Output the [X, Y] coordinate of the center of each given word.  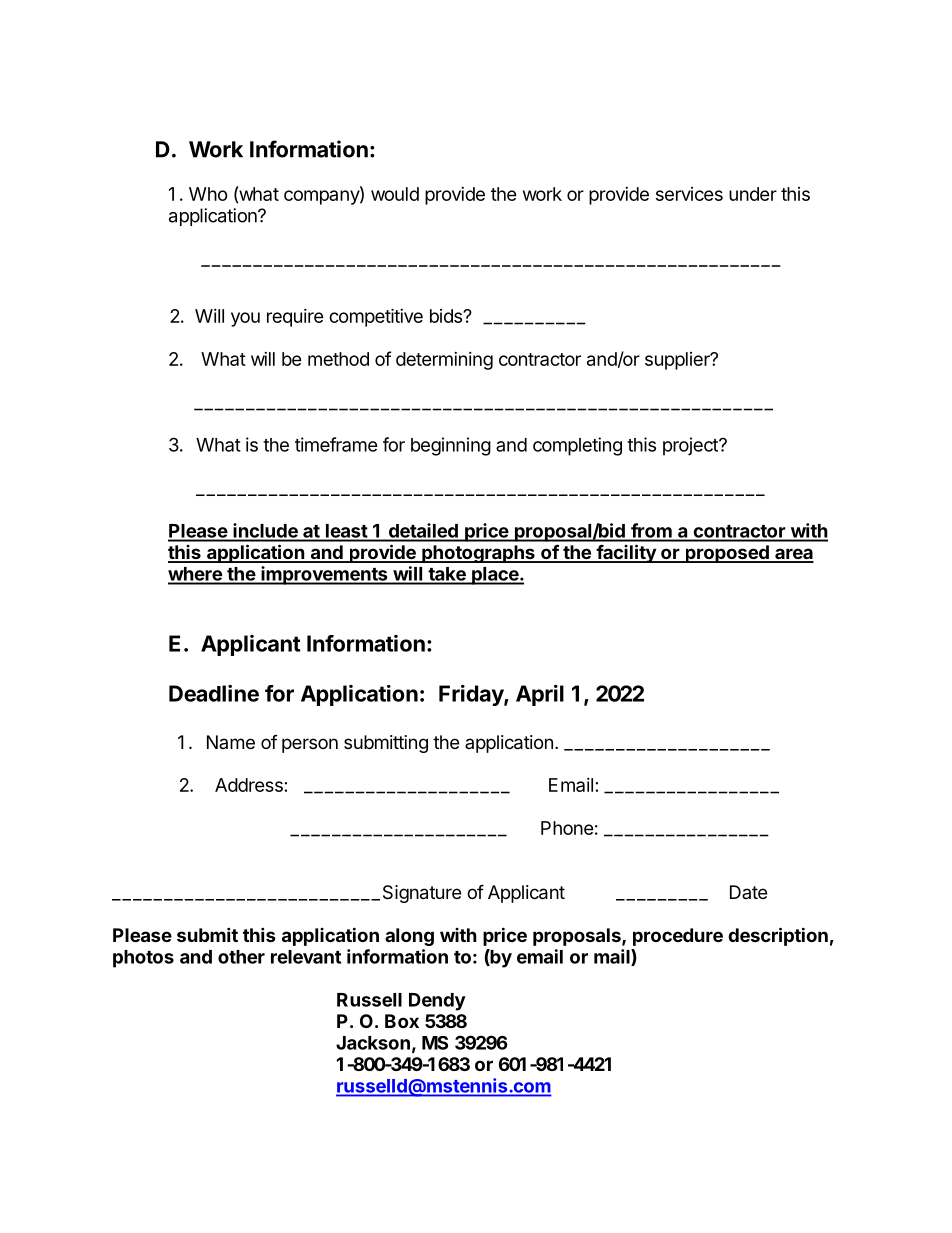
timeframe [336, 444]
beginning [451, 446]
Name [231, 742]
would [395, 194]
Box [402, 1021]
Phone [567, 828]
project [691, 446]
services [689, 194]
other [241, 957]
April [540, 695]
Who [208, 194]
